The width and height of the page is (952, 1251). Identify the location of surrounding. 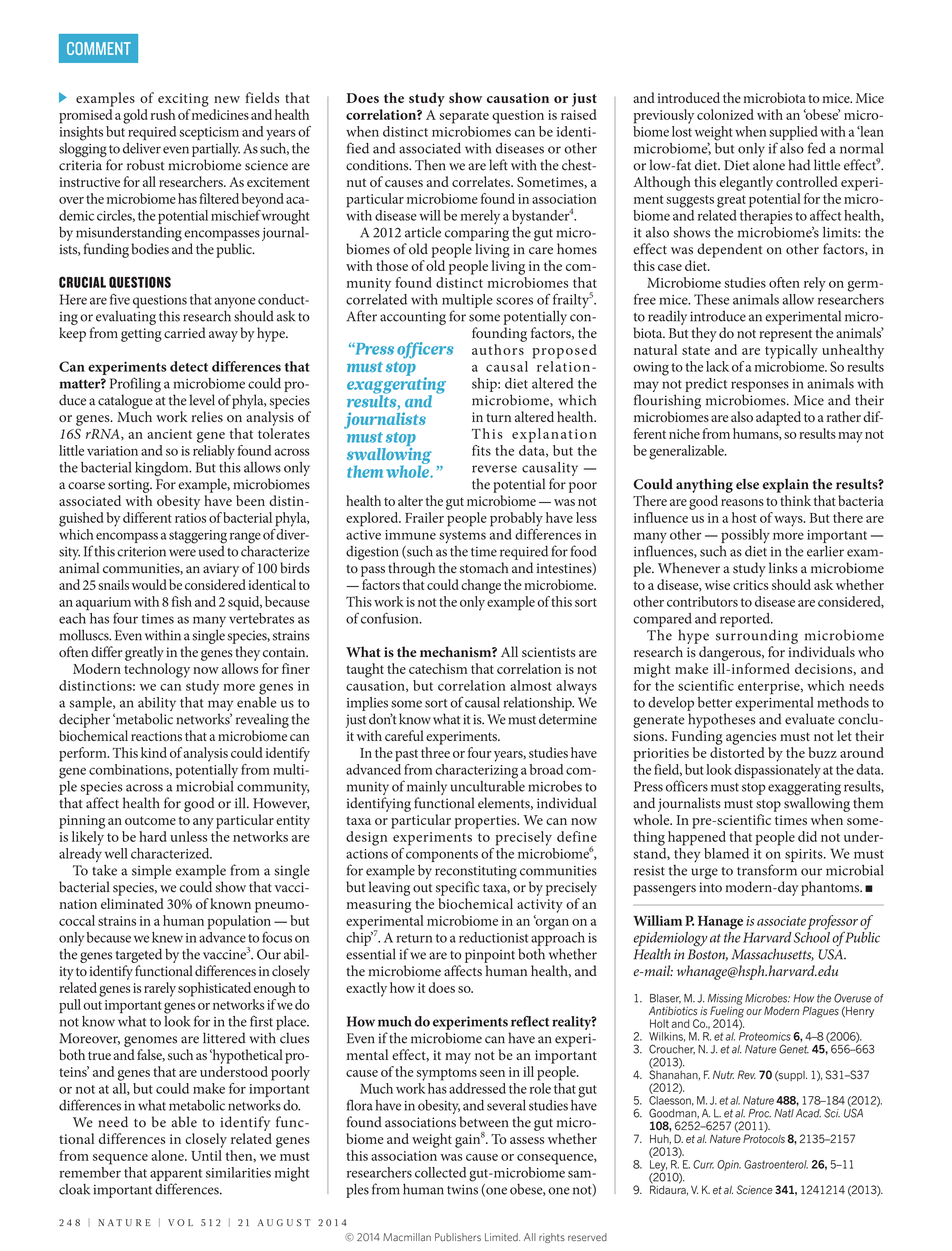
(757, 636).
